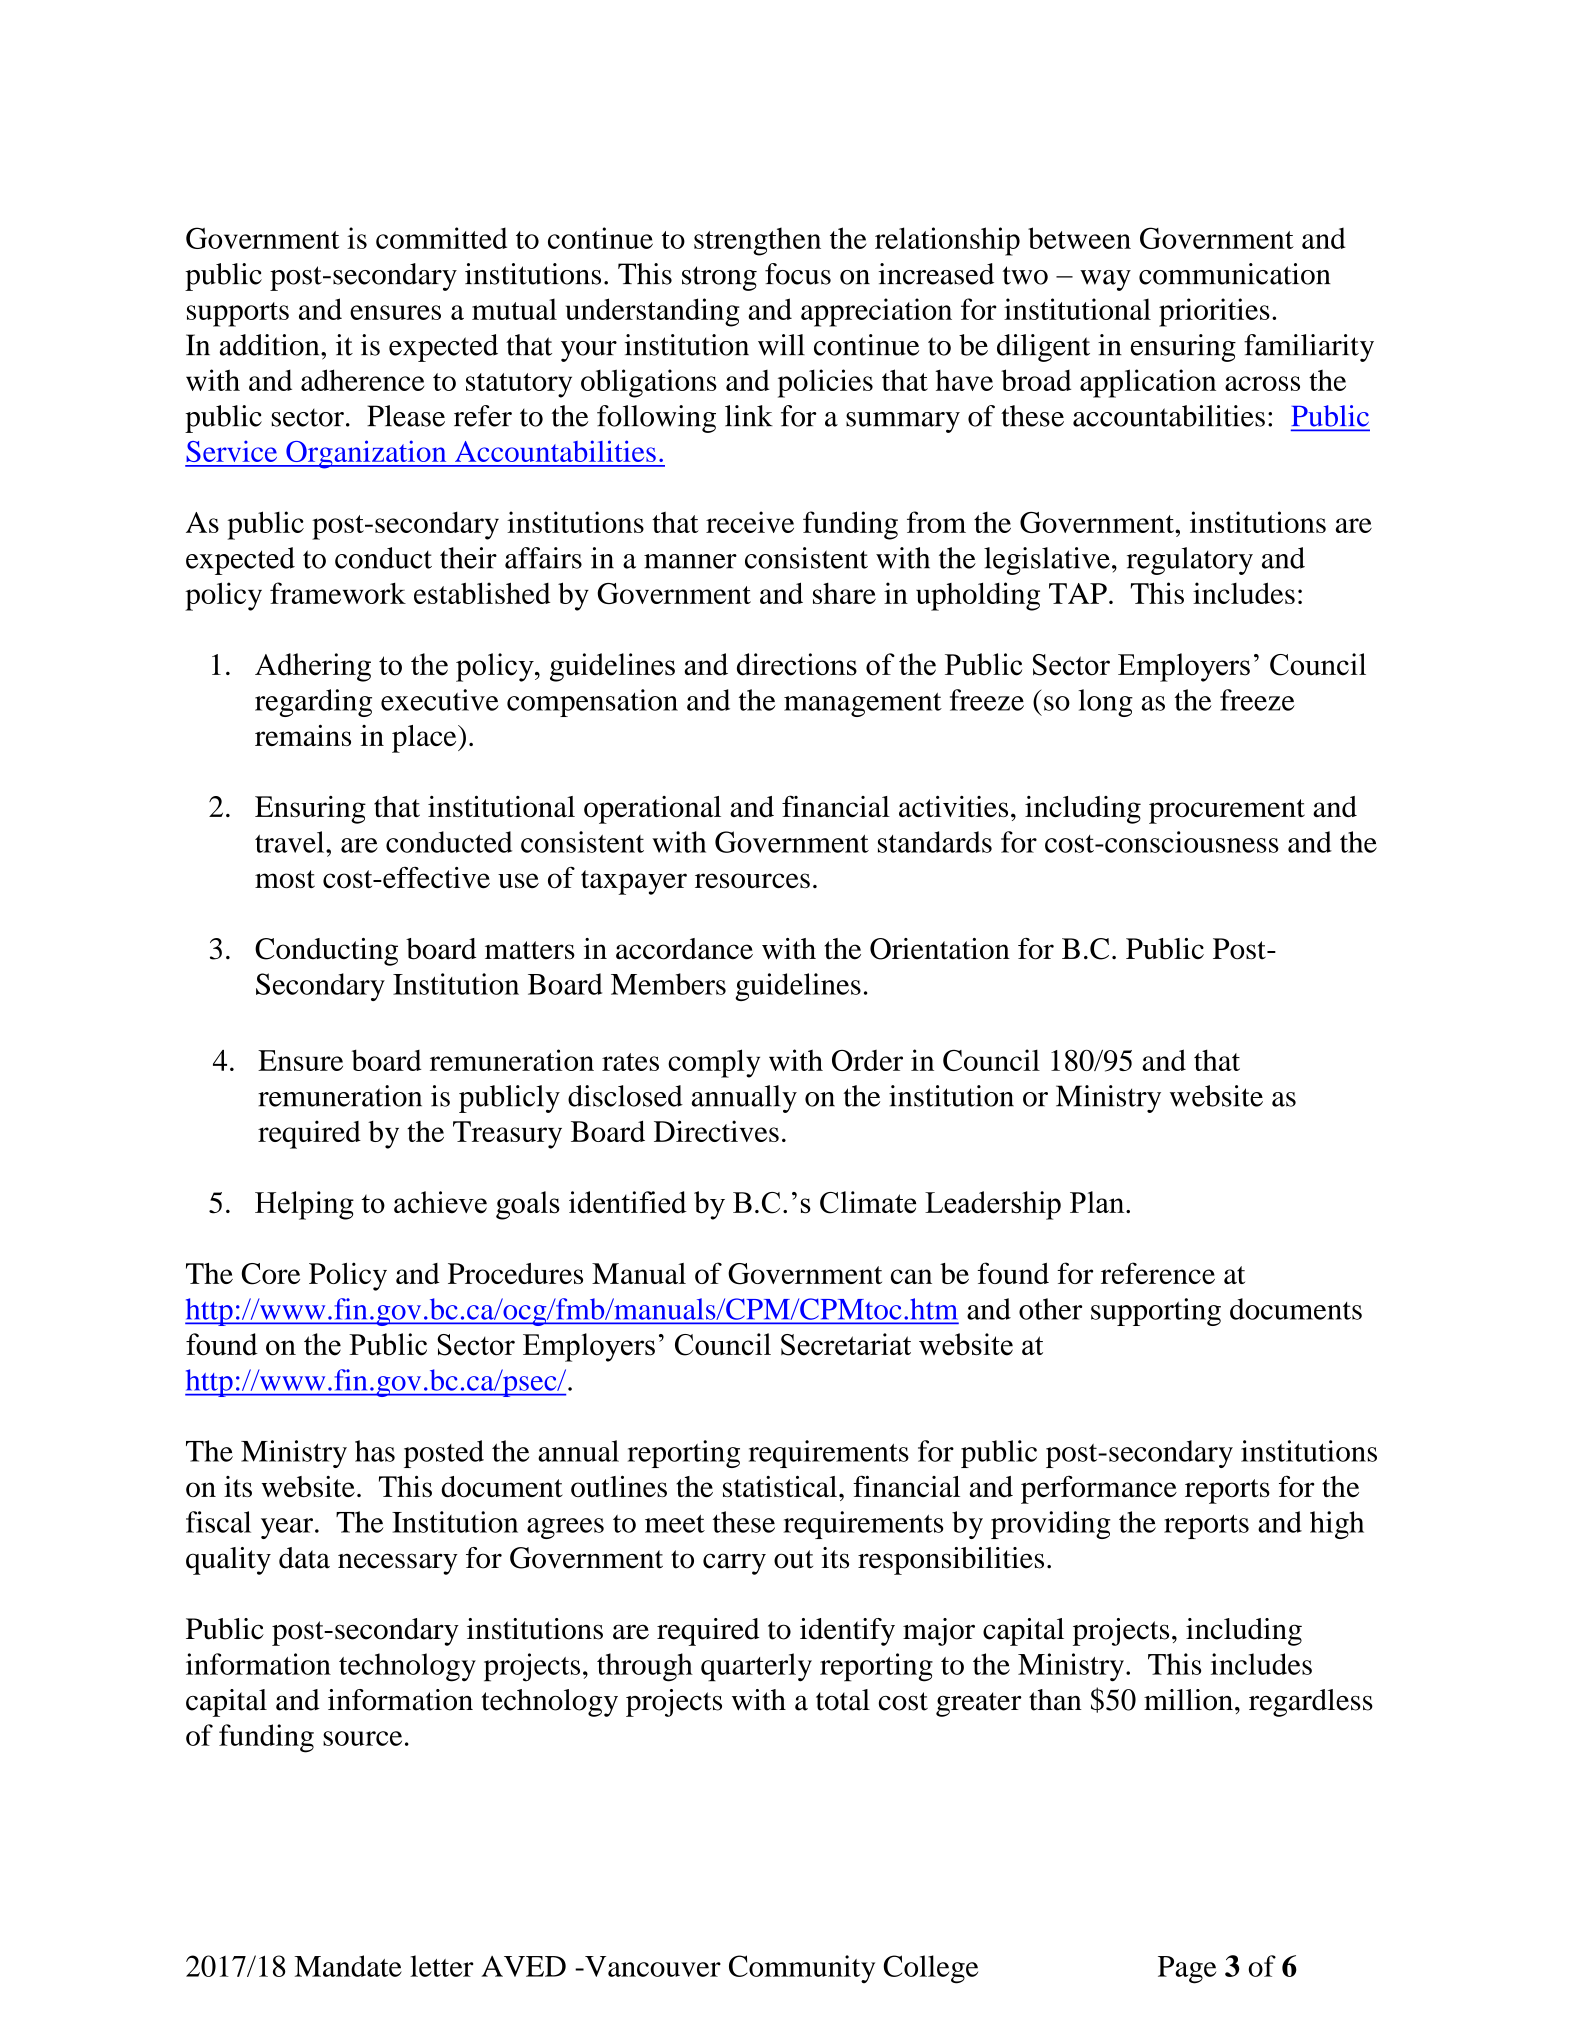 The height and width of the screenshot is (2038, 1575). What do you see at coordinates (271, 345) in the screenshot?
I see `addition` at bounding box center [271, 345].
